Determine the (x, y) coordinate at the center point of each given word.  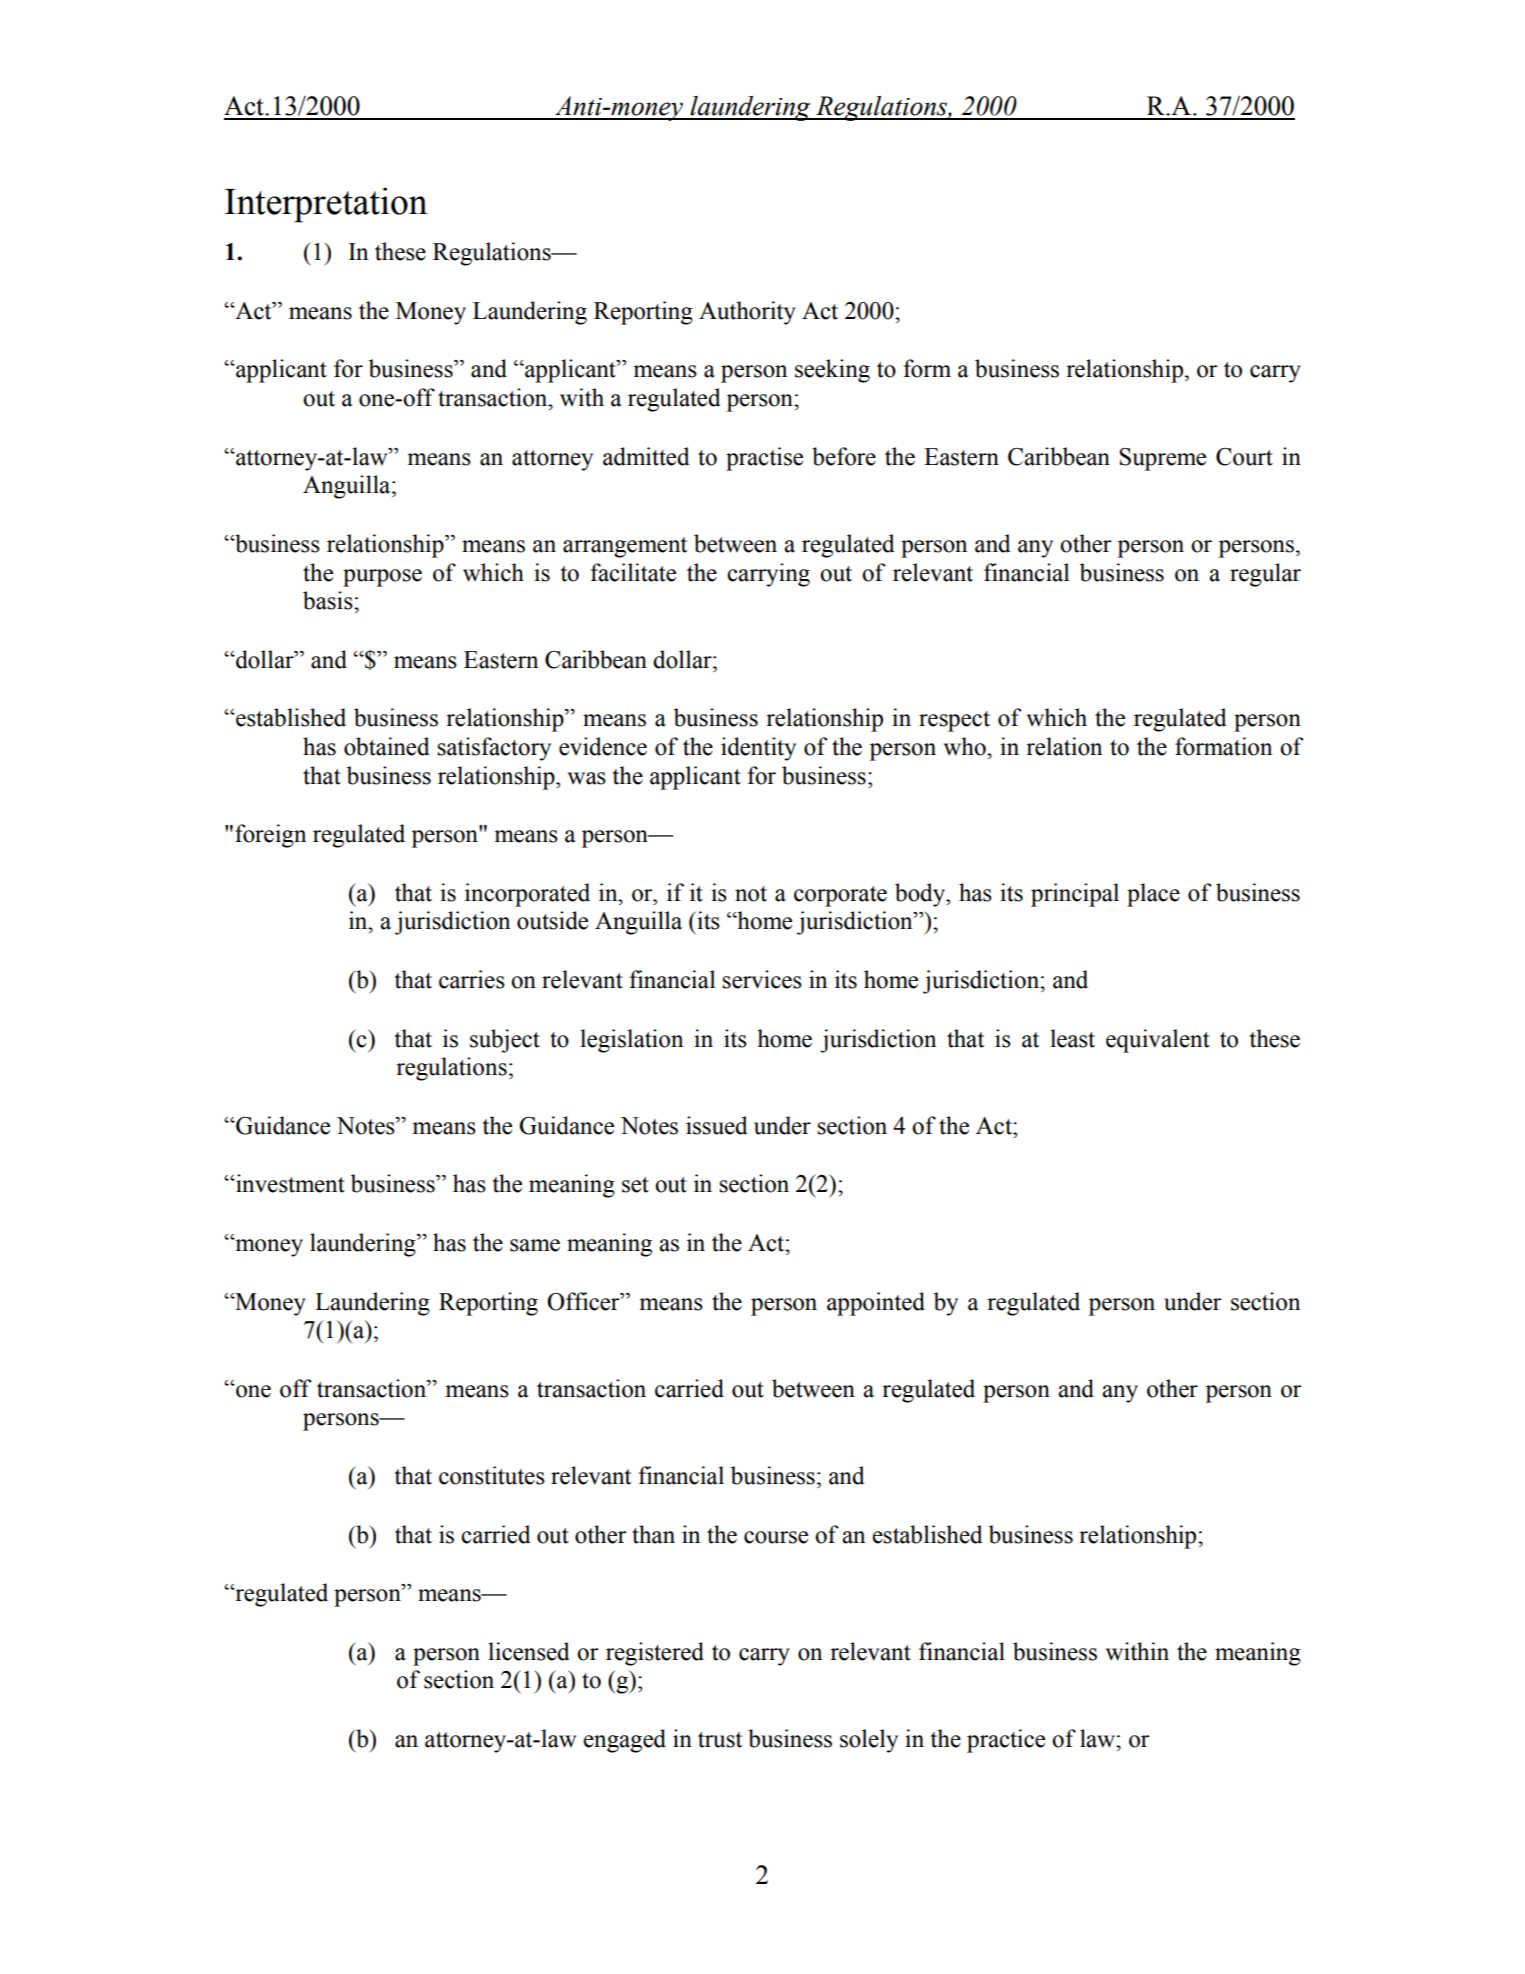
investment (289, 1183)
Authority (747, 313)
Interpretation (326, 205)
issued (717, 1125)
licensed (529, 1651)
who (966, 746)
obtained (387, 746)
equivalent (1158, 1041)
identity (758, 749)
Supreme (1162, 459)
